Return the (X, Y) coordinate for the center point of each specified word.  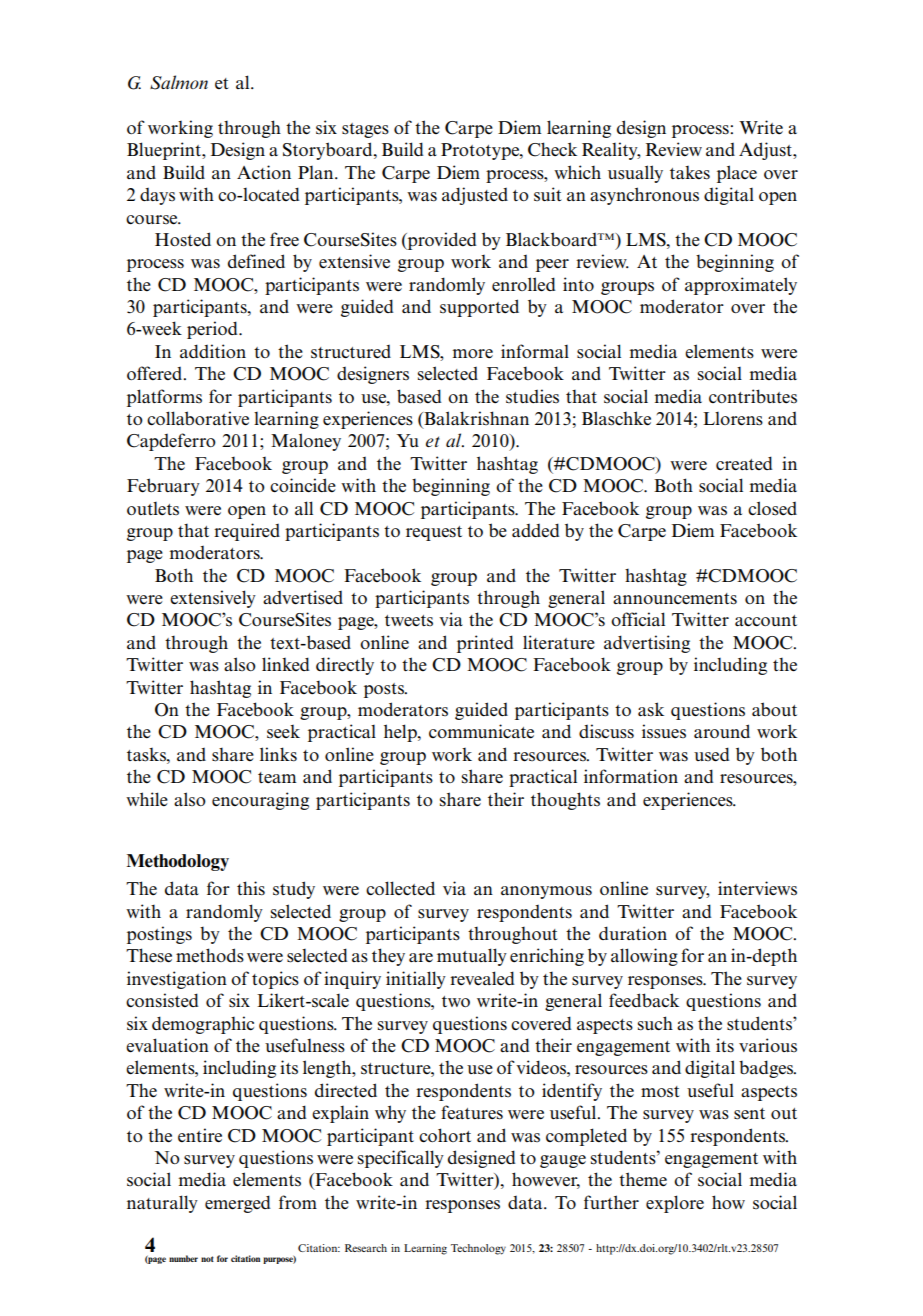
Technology (478, 1249)
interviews (757, 888)
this (251, 888)
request (434, 533)
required (247, 532)
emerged (238, 1204)
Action (264, 172)
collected (400, 888)
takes (690, 173)
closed (772, 508)
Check (552, 149)
